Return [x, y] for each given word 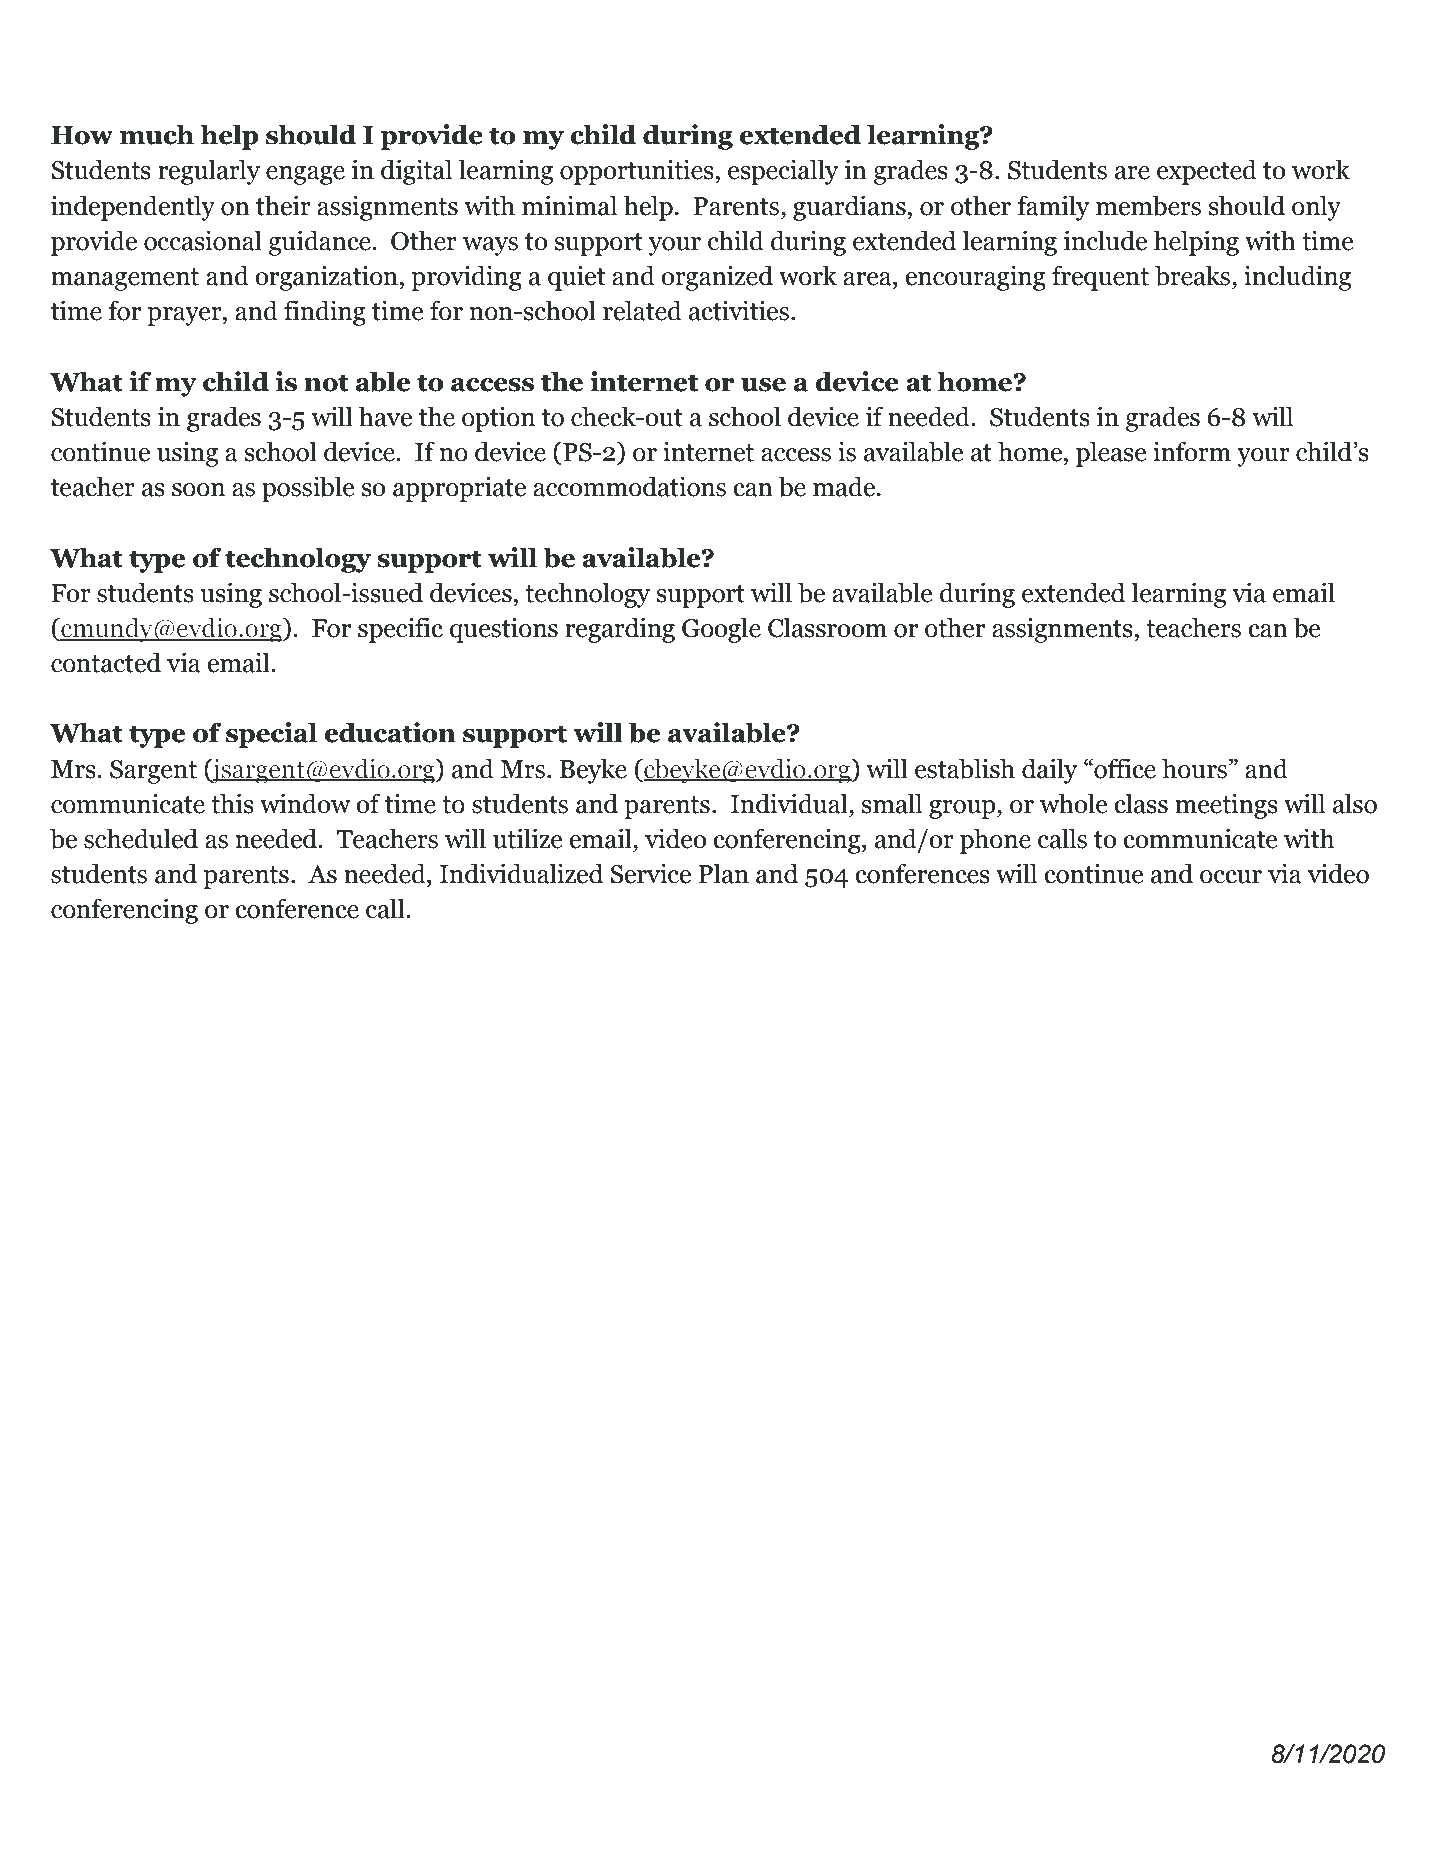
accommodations [629, 486]
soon [198, 490]
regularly [209, 172]
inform [1192, 451]
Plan [723, 873]
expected [1207, 172]
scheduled [141, 838]
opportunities [638, 172]
